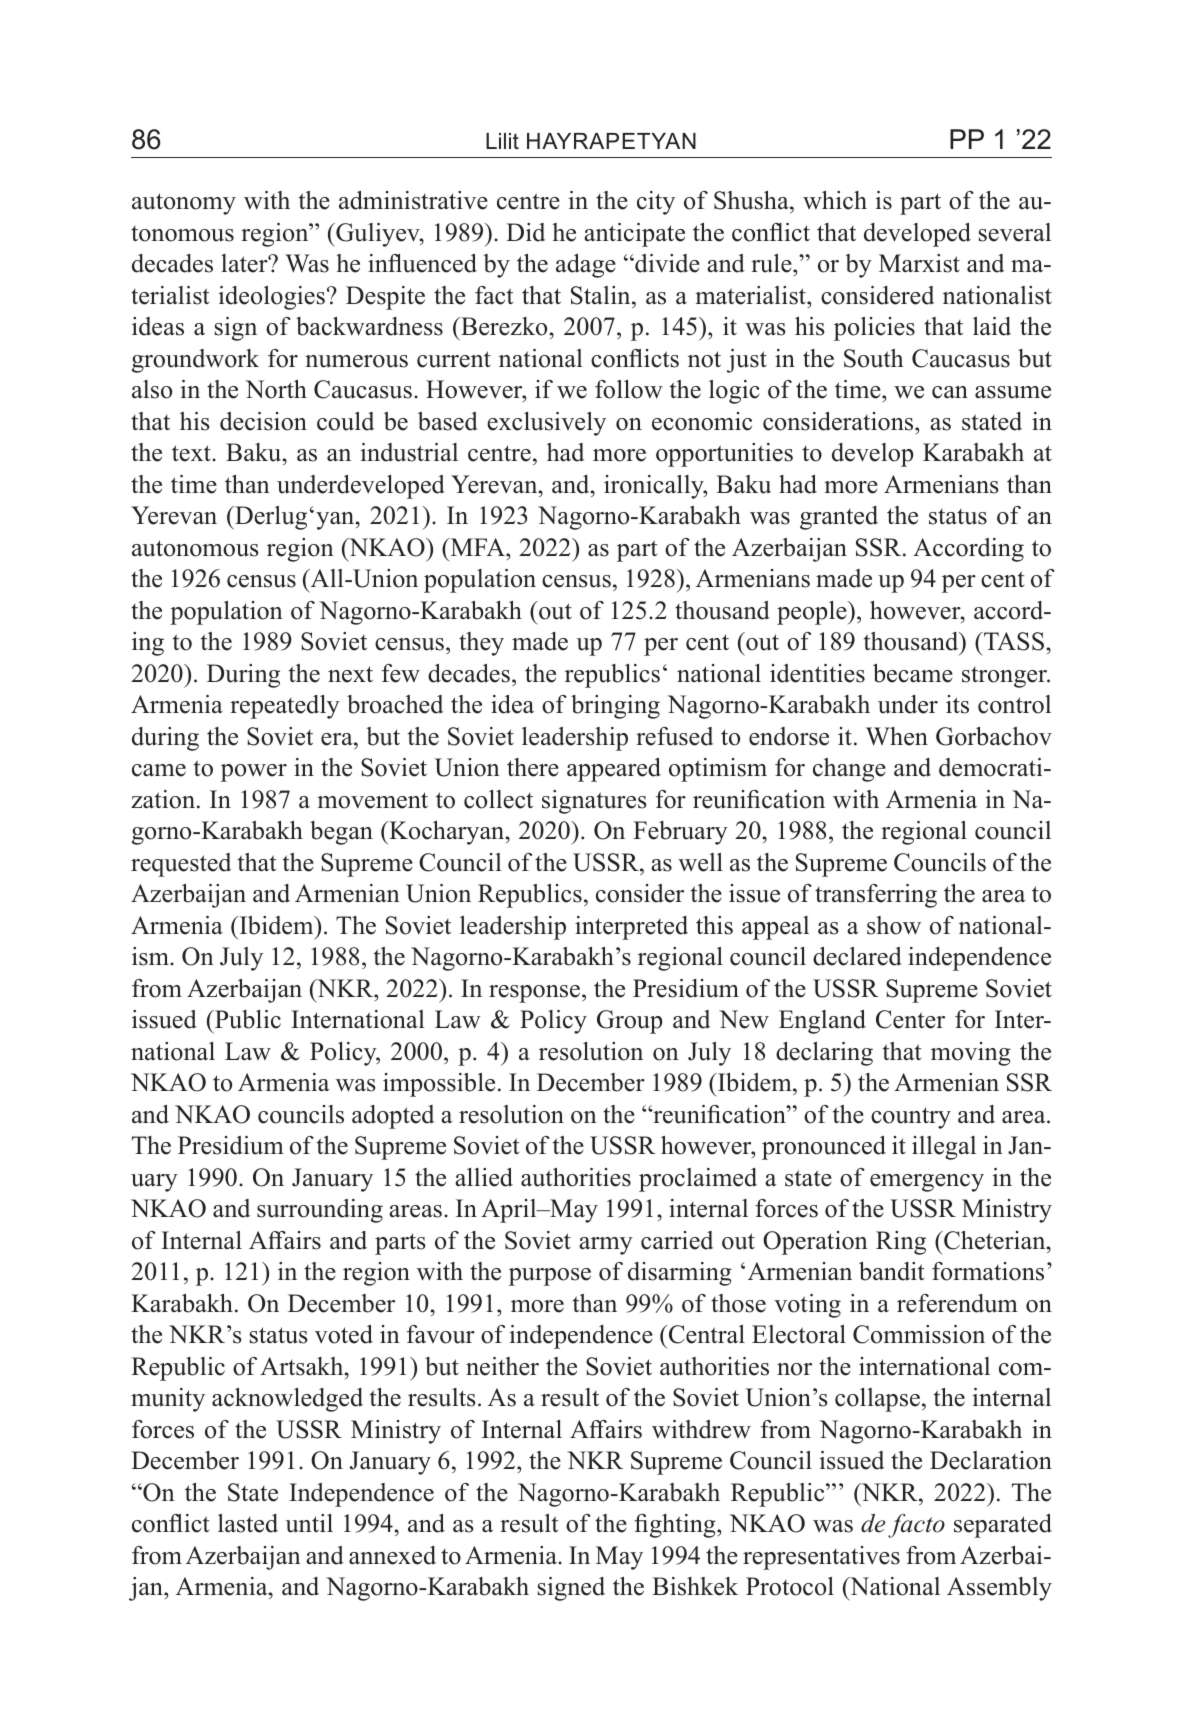 The image size is (1183, 1715). What do you see at coordinates (821, 1558) in the screenshot?
I see `representatives` at bounding box center [821, 1558].
